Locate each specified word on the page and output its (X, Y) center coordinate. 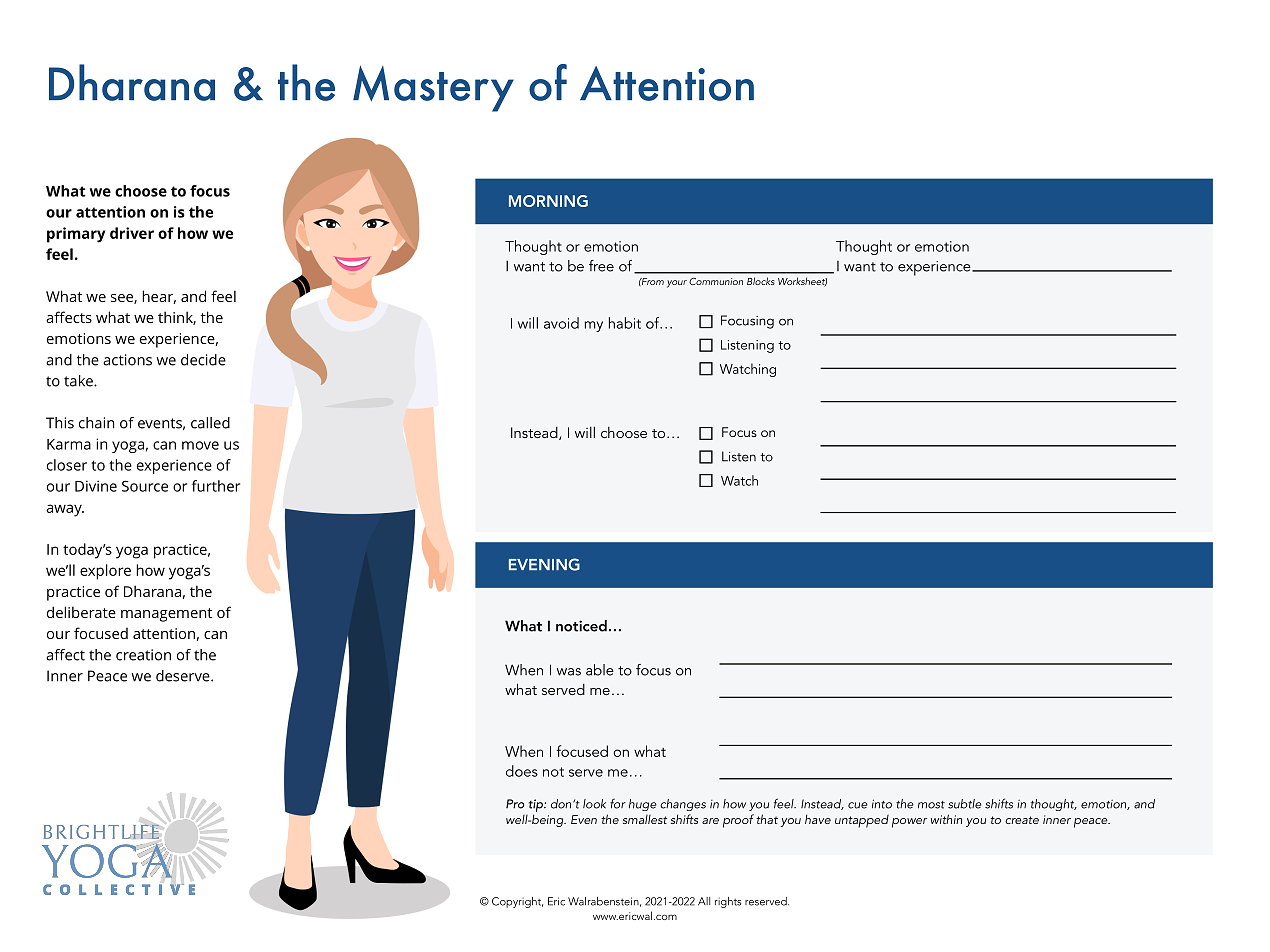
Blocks (761, 281)
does (522, 771)
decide (203, 360)
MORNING (548, 201)
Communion (716, 281)
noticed (581, 626)
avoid (561, 323)
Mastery (433, 89)
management (166, 615)
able (600, 670)
